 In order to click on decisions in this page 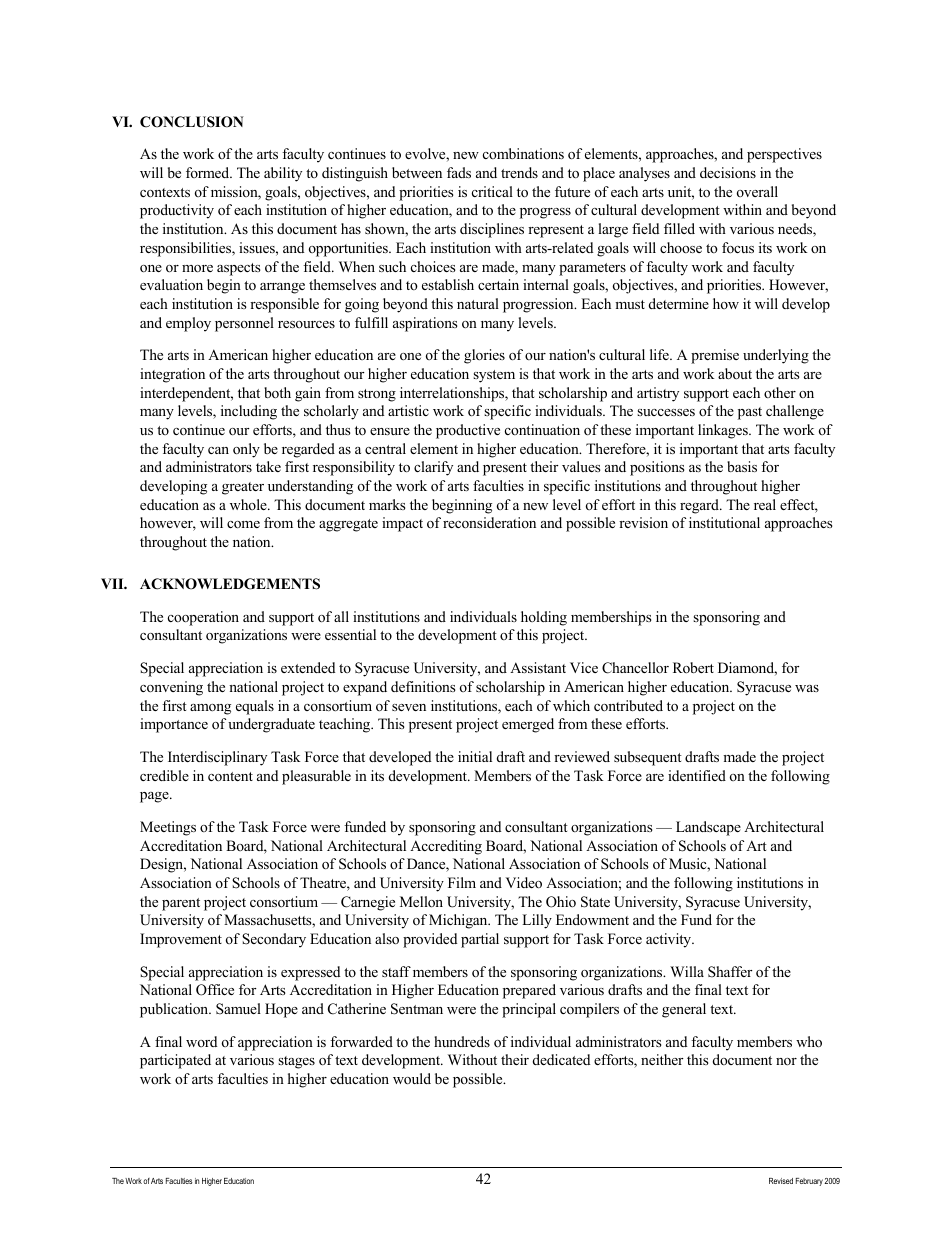, I will do `click(728, 172)`.
